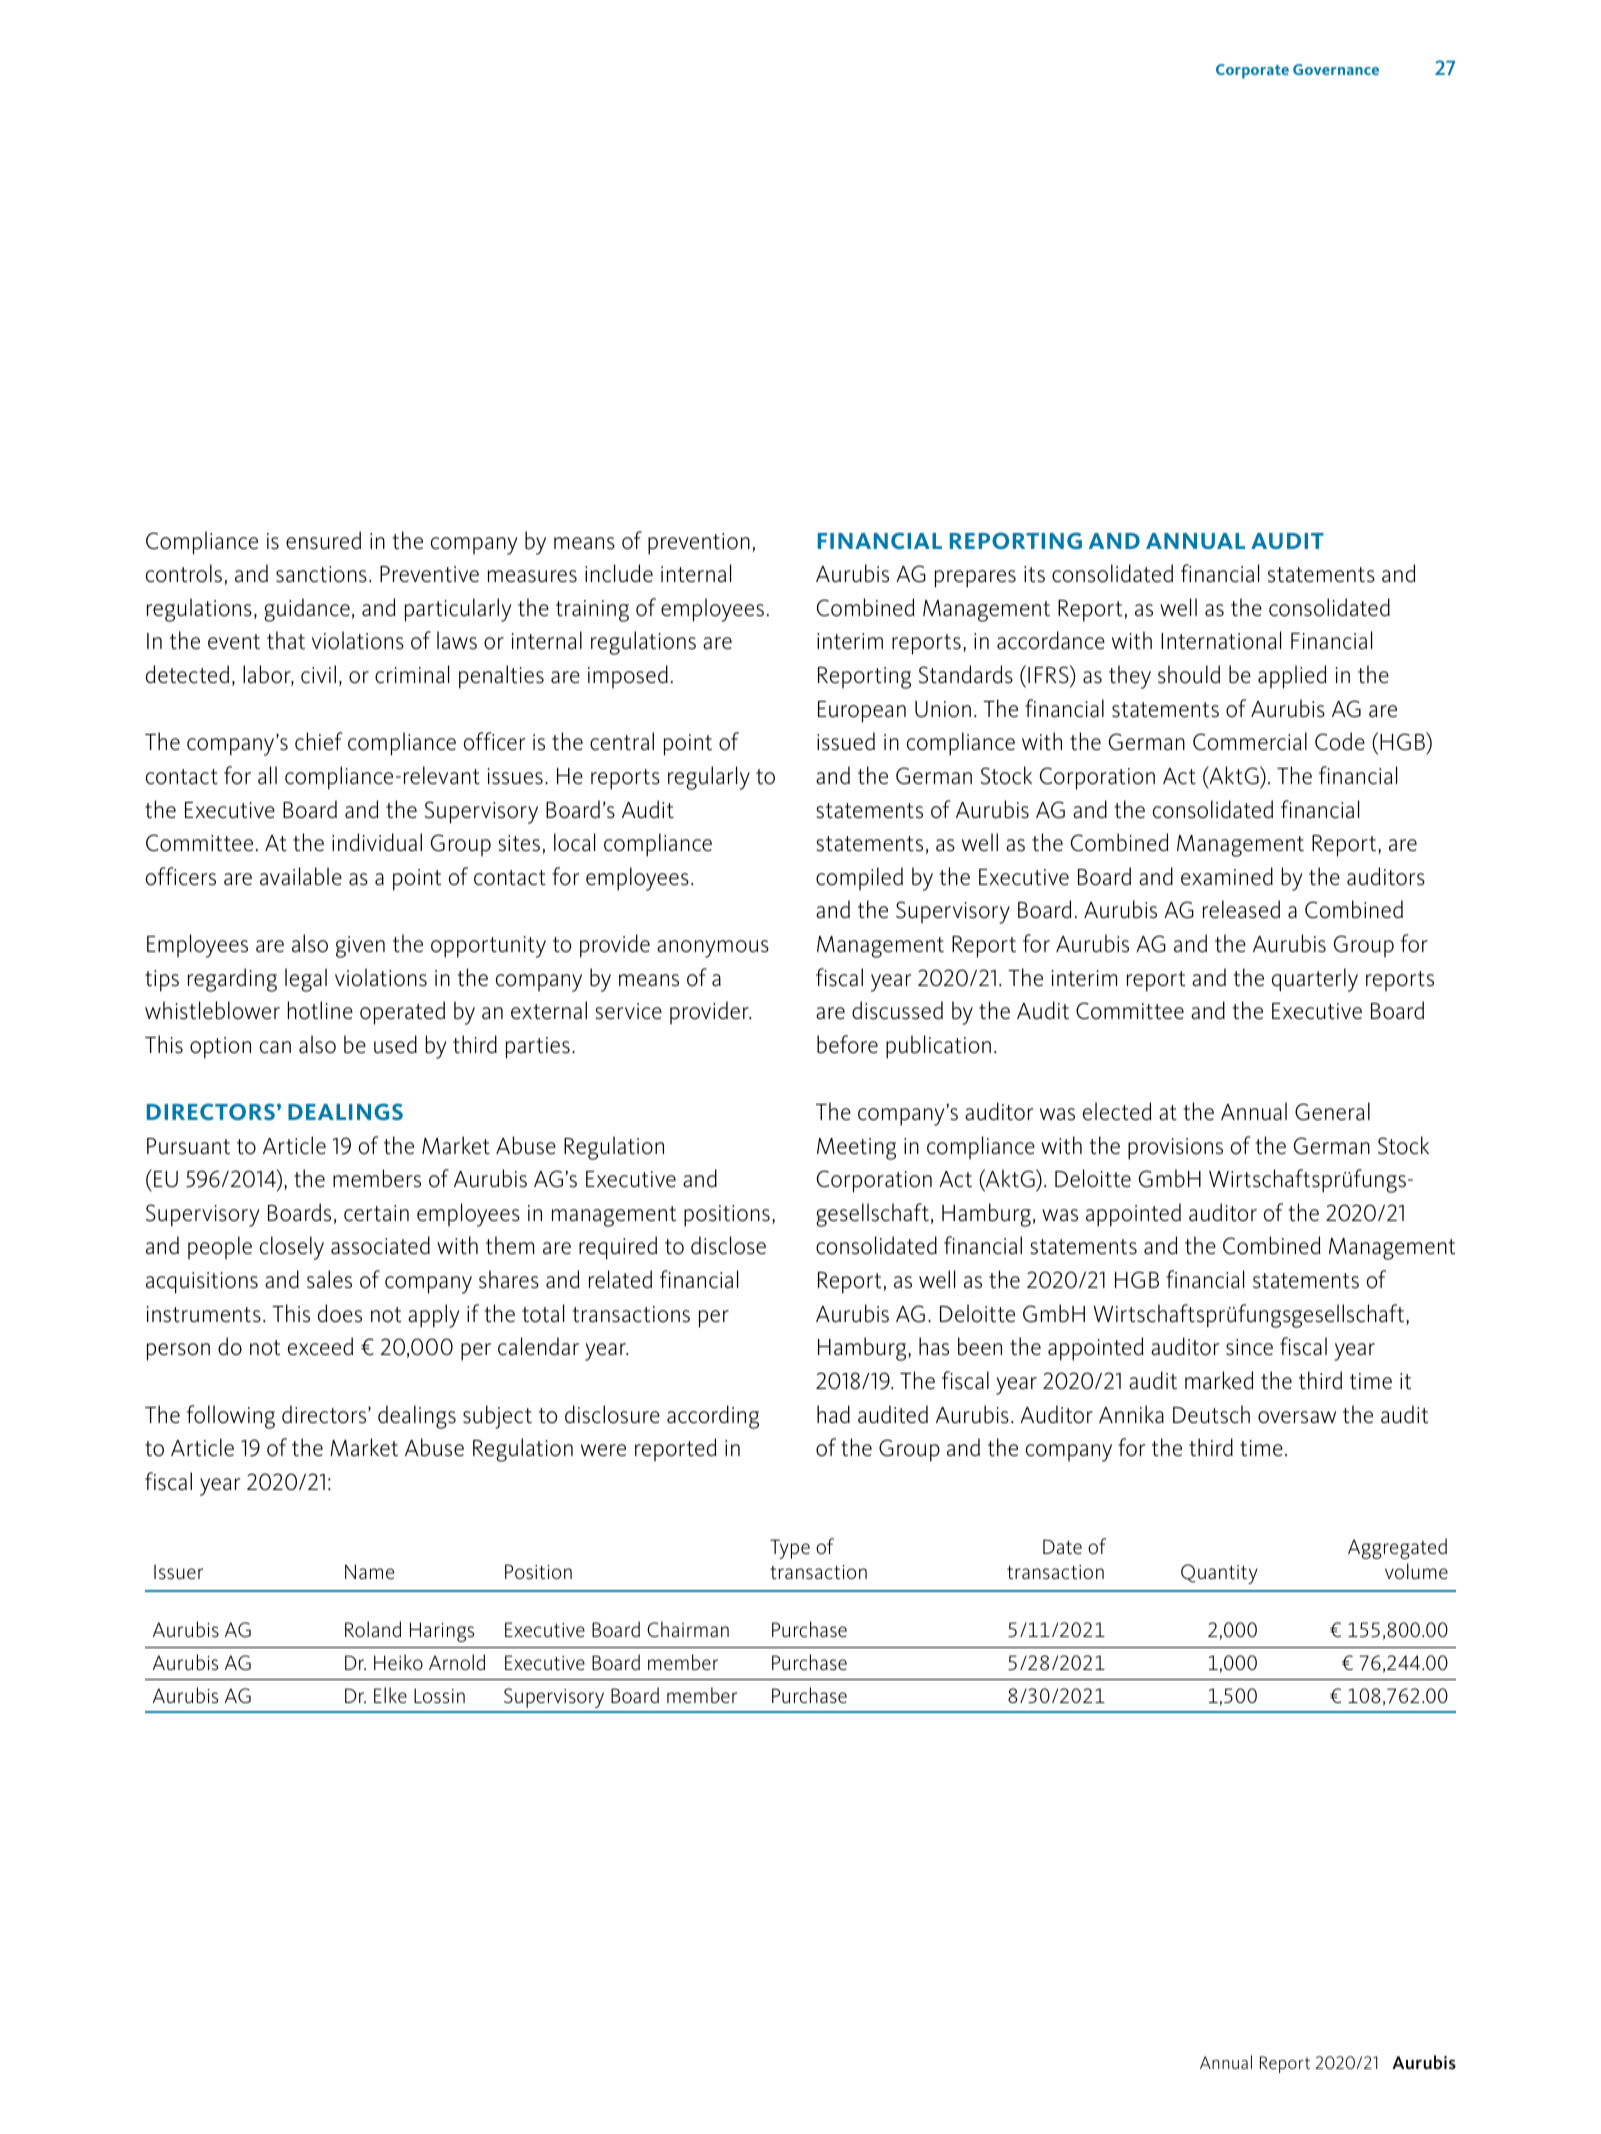 The width and height of the image is (1601, 2134). What do you see at coordinates (1336, 69) in the image?
I see `Governance` at bounding box center [1336, 69].
